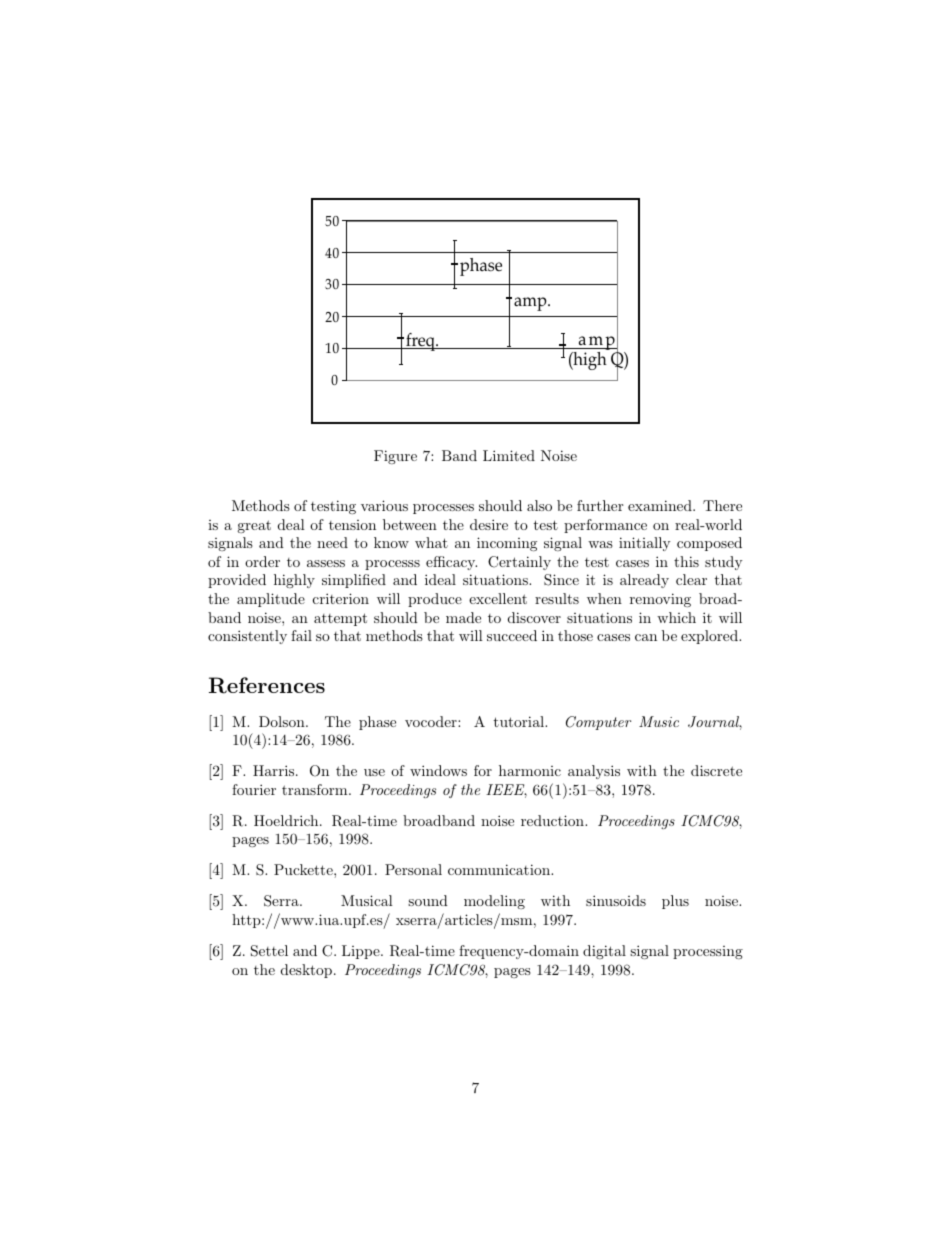  I want to click on assess, so click(326, 563).
